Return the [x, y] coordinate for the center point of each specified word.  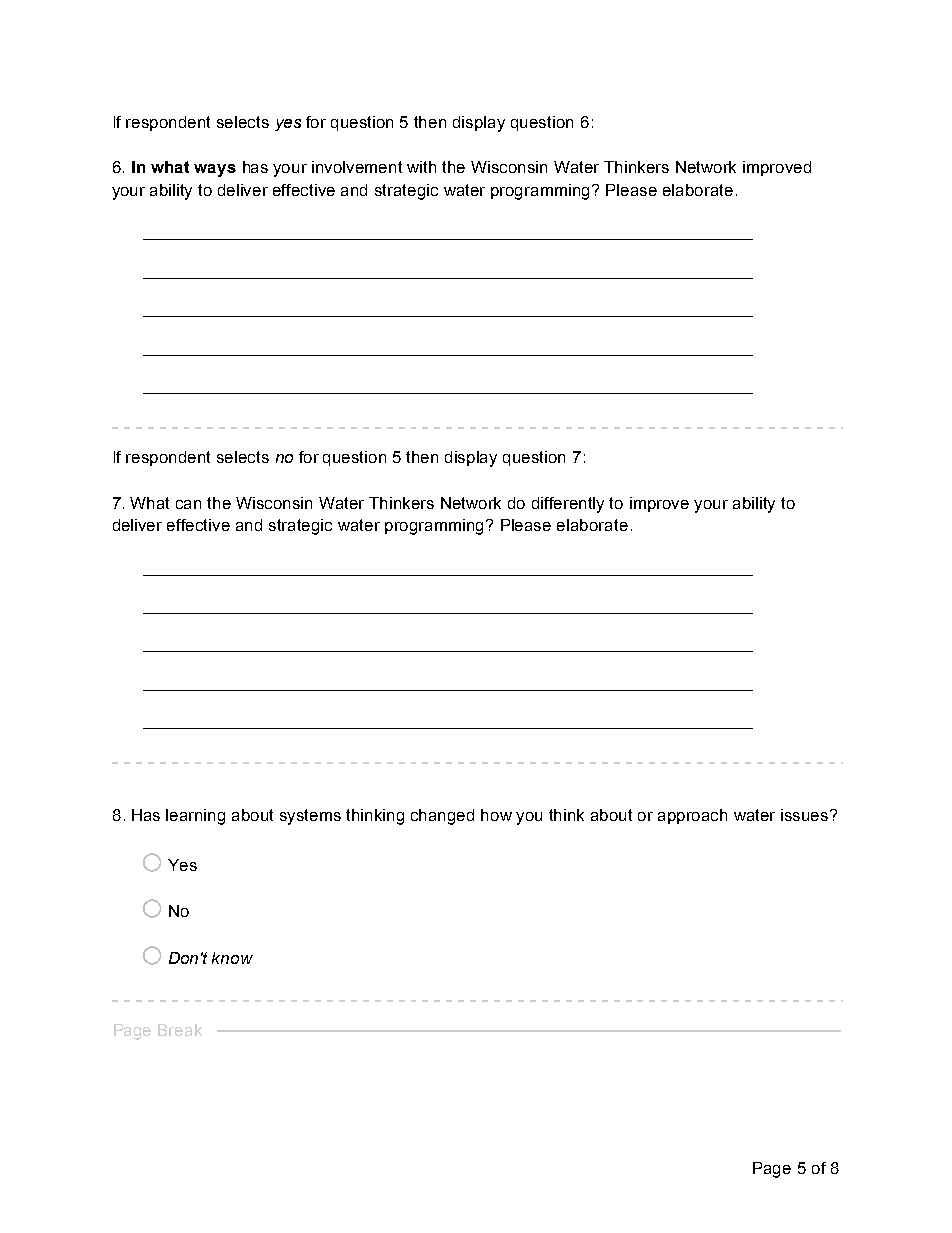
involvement [357, 167]
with [421, 167]
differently [568, 505]
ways [215, 170]
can [188, 504]
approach [692, 816]
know [232, 958]
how [496, 815]
